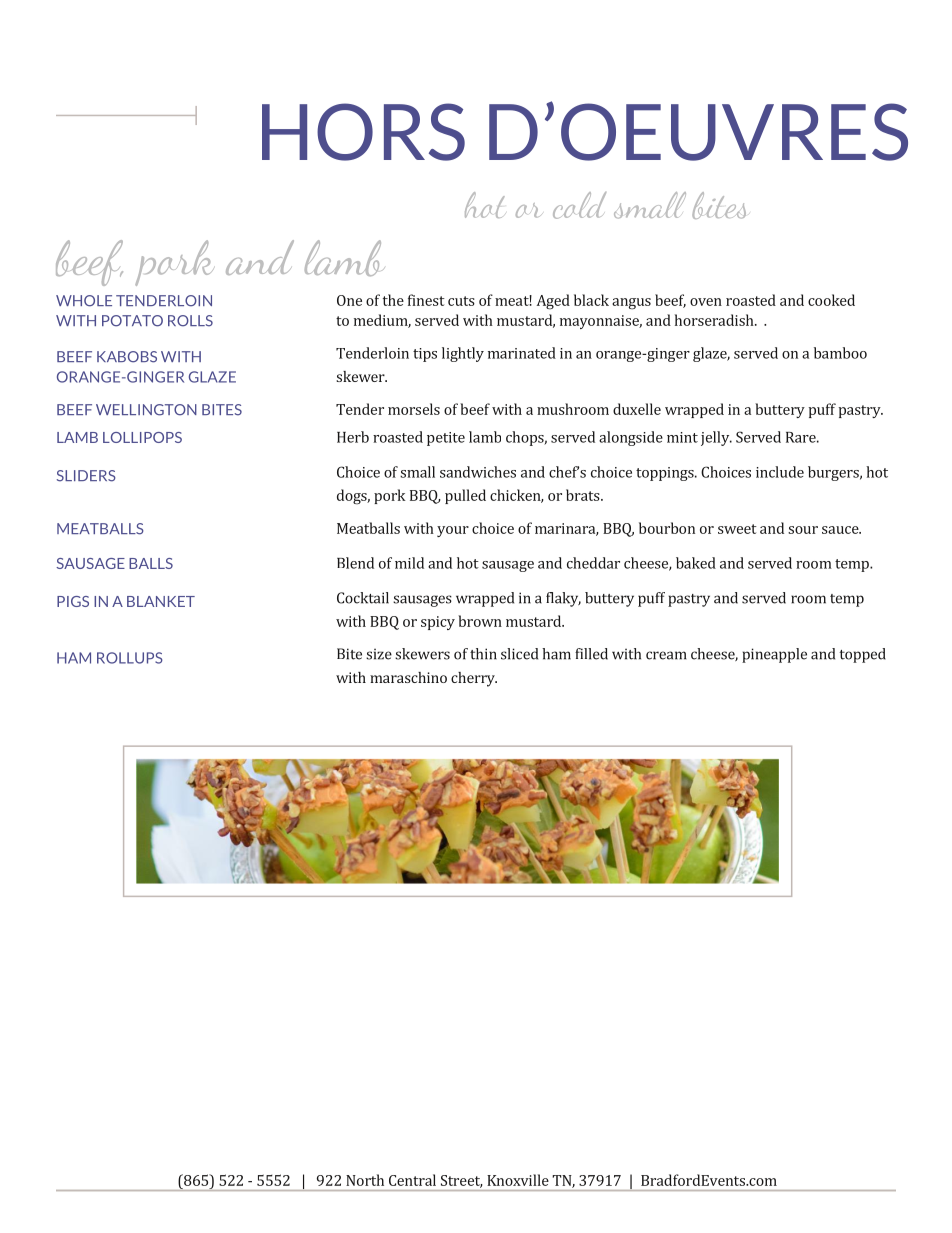 This image has width=952, height=1233. Describe the element at coordinates (461, 301) in the image. I see `cuts` at that location.
